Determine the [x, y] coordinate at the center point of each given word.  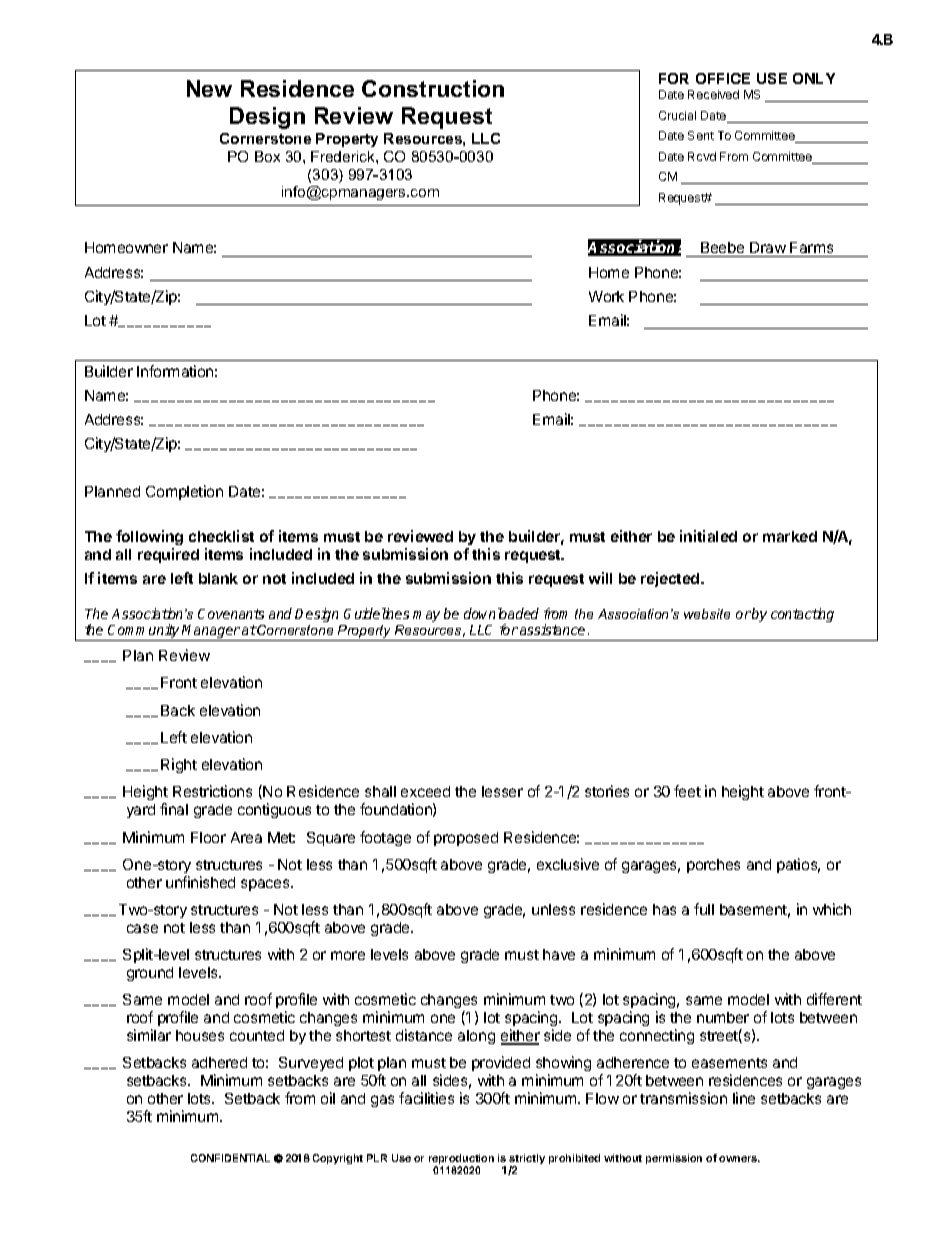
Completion [184, 492]
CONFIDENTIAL [230, 1158]
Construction [433, 88]
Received [713, 94]
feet [687, 791]
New [209, 88]
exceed [425, 791]
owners [739, 1159]
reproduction [461, 1160]
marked [790, 536]
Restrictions [212, 791]
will [600, 578]
